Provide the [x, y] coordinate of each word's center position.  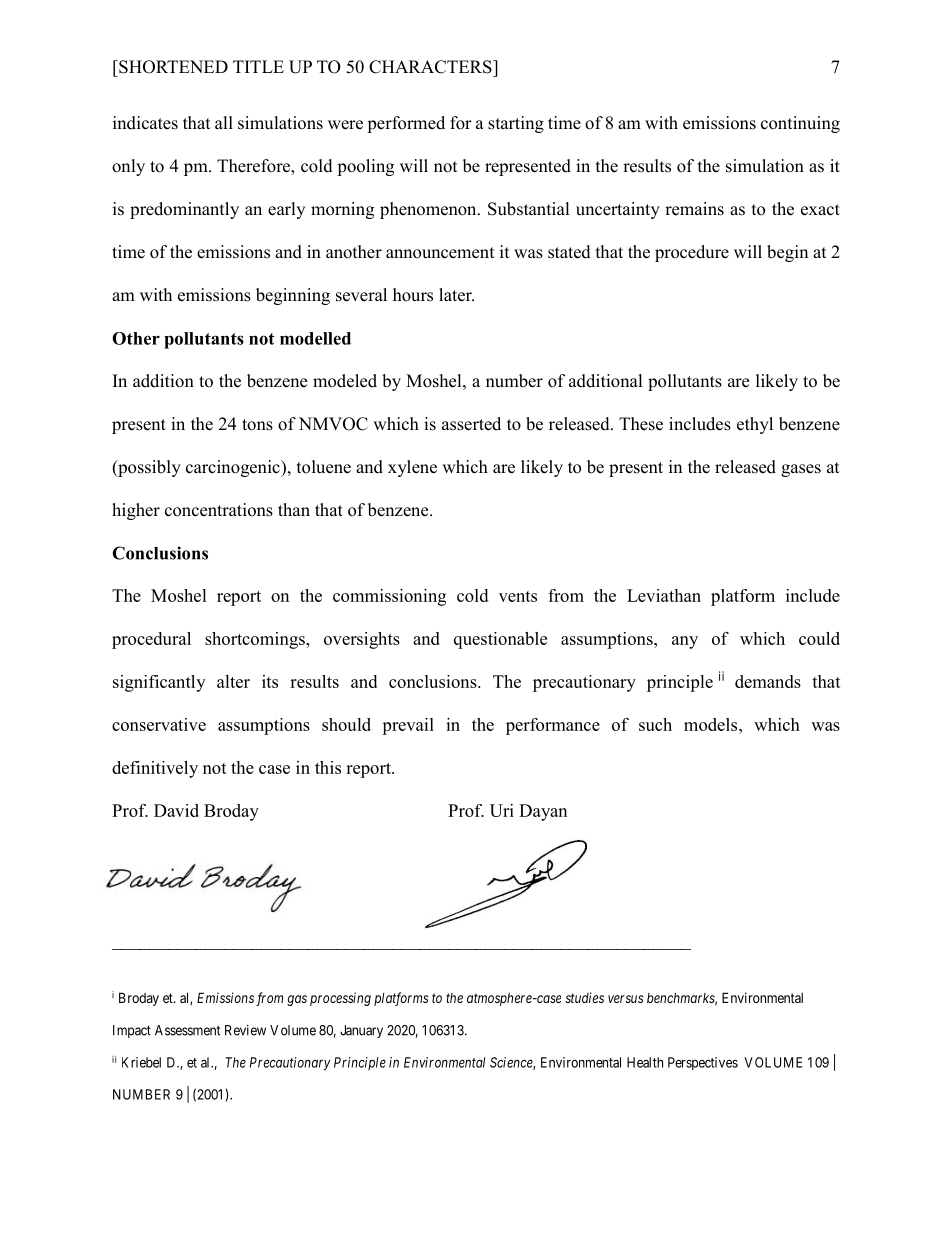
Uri [502, 810]
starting [516, 124]
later [456, 295]
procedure [692, 253]
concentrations [219, 510]
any [685, 642]
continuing [800, 124]
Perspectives [703, 1063]
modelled [315, 338]
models [712, 724]
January [361, 1031]
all [224, 122]
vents [518, 596]
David [176, 810]
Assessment [187, 1030]
